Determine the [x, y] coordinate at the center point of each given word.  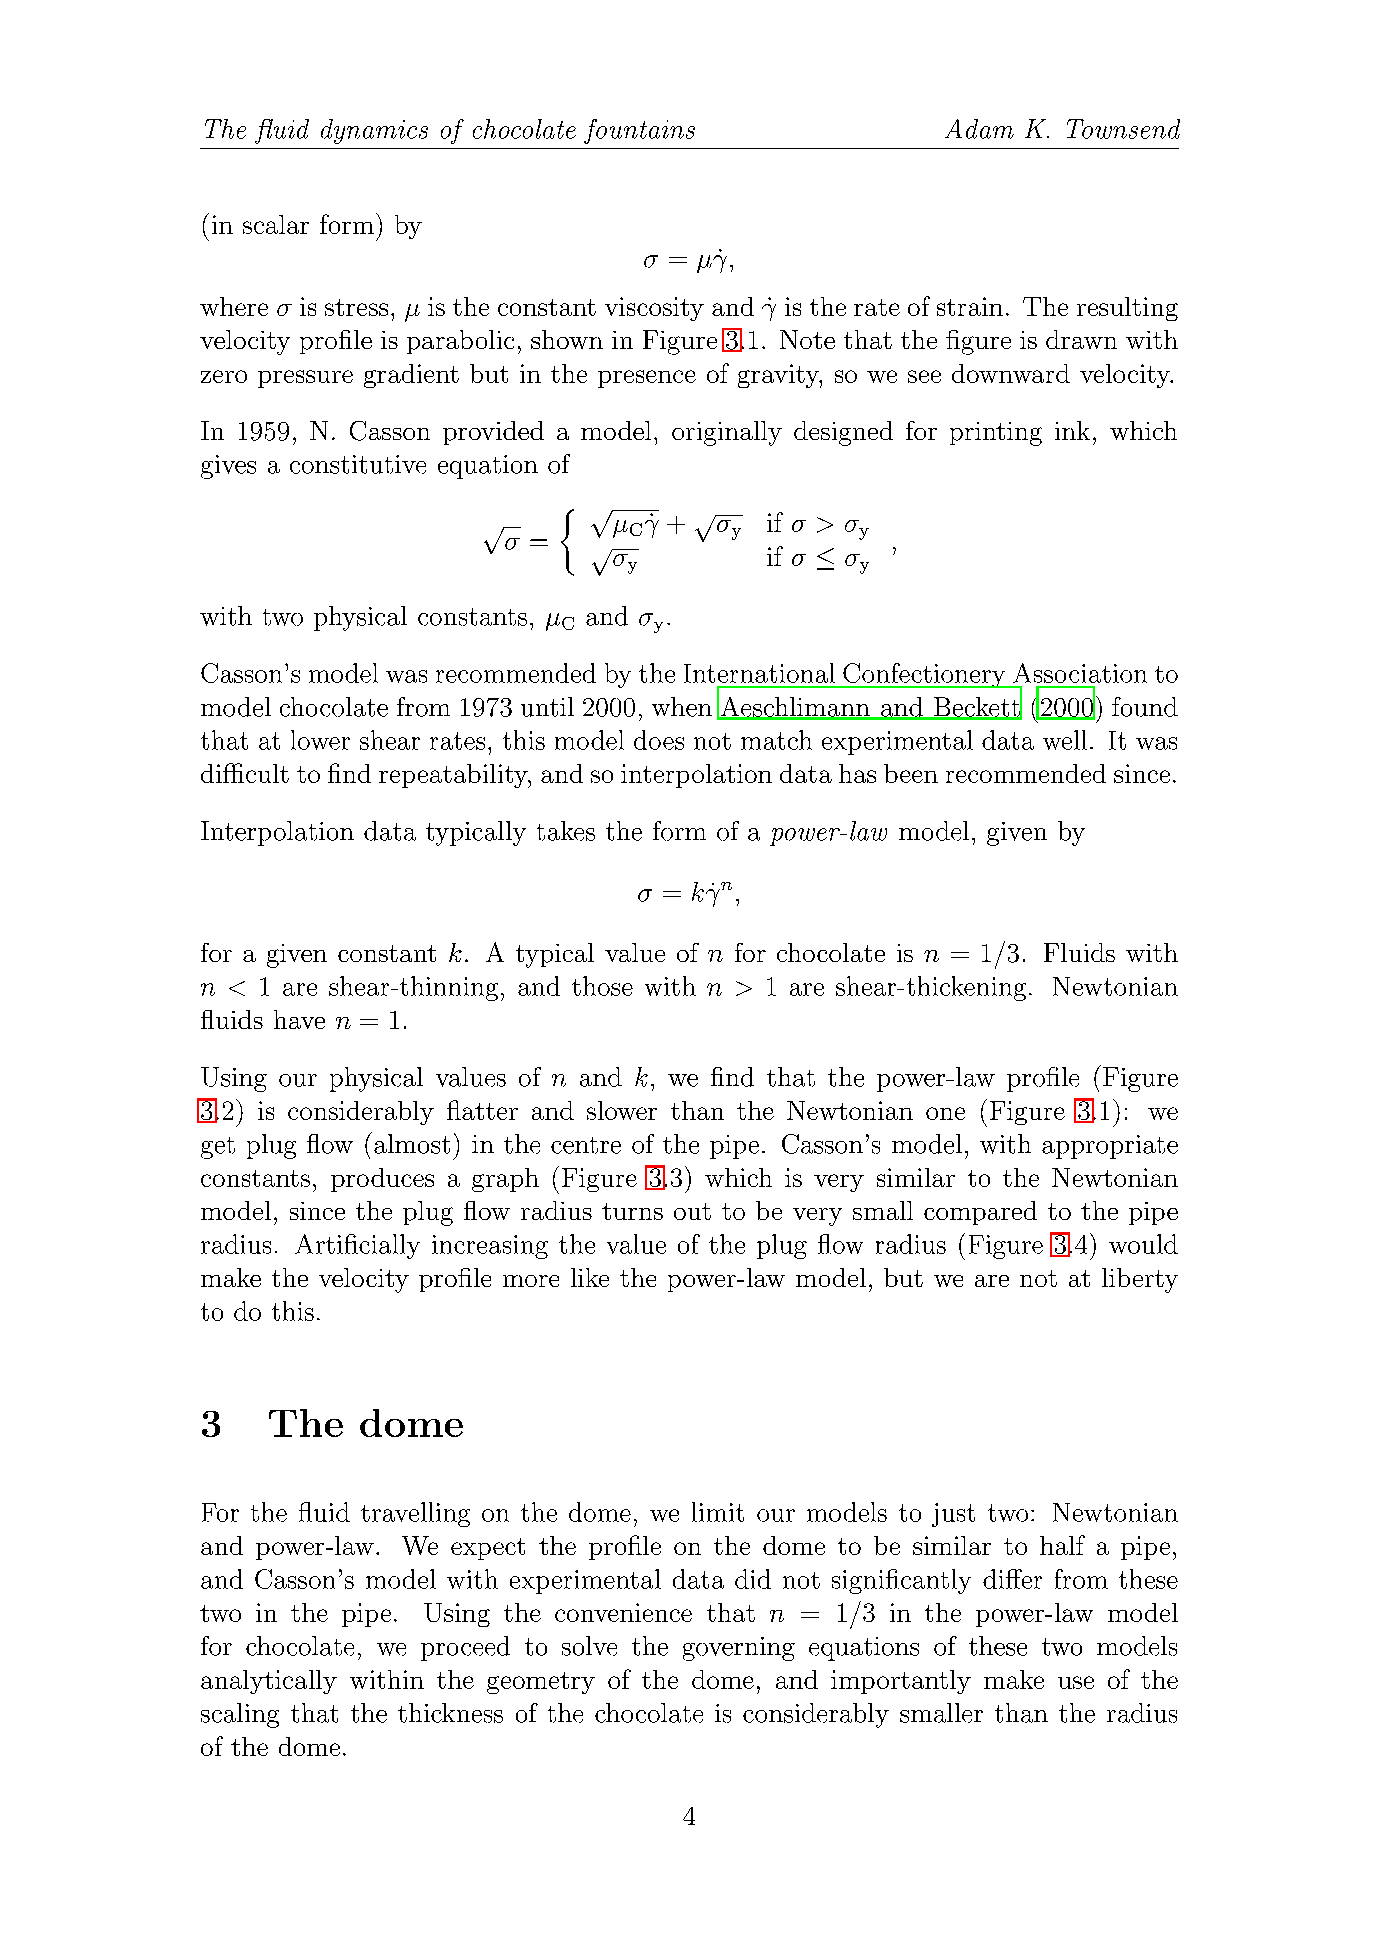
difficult [245, 773]
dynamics [374, 131]
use [1076, 1682]
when [682, 707]
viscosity [654, 309]
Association [1080, 673]
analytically [269, 1682]
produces [382, 1180]
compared [980, 1213]
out [692, 1211]
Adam [979, 129]
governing [739, 1649]
